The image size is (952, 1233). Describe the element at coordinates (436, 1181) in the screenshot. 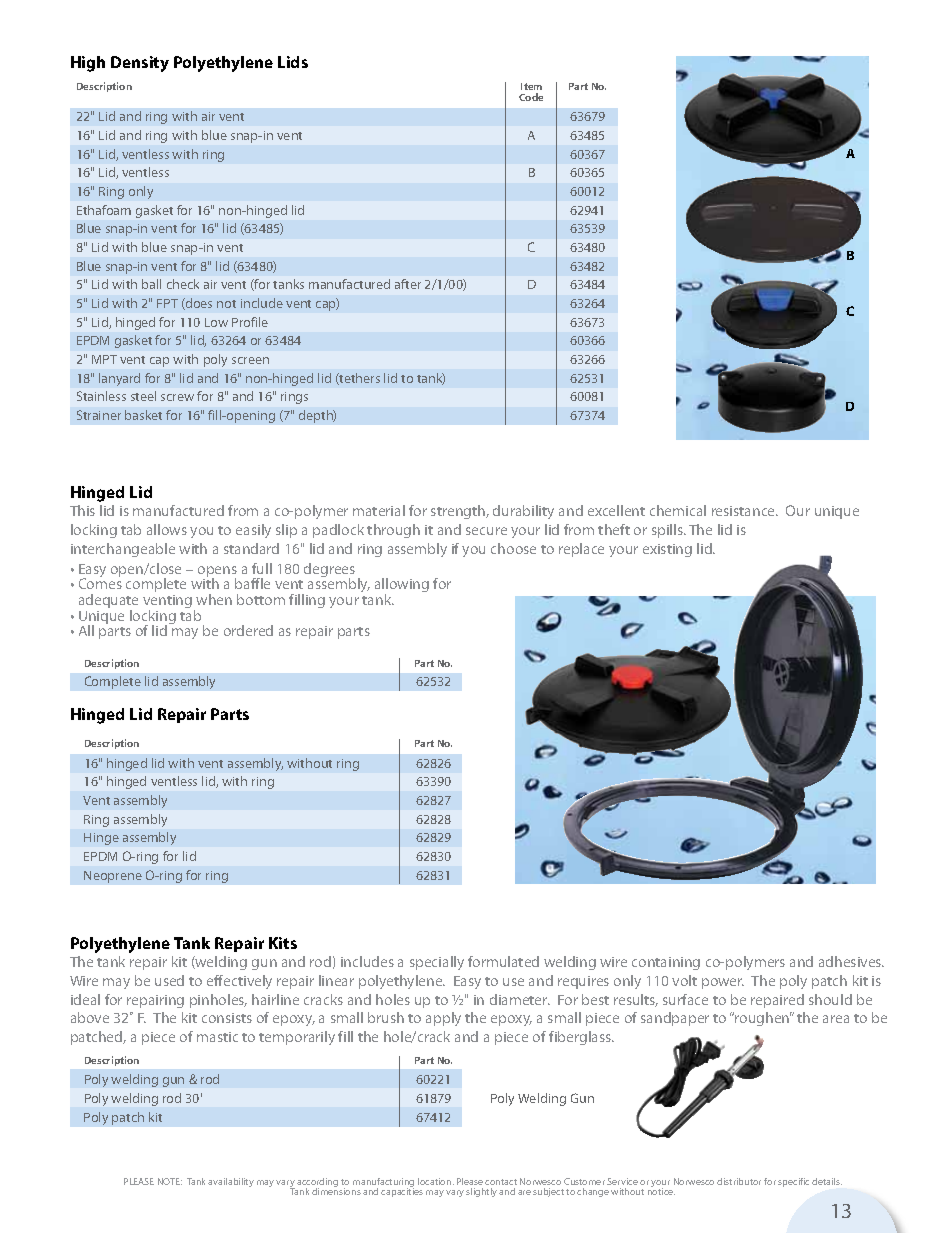

I see `location` at that location.
